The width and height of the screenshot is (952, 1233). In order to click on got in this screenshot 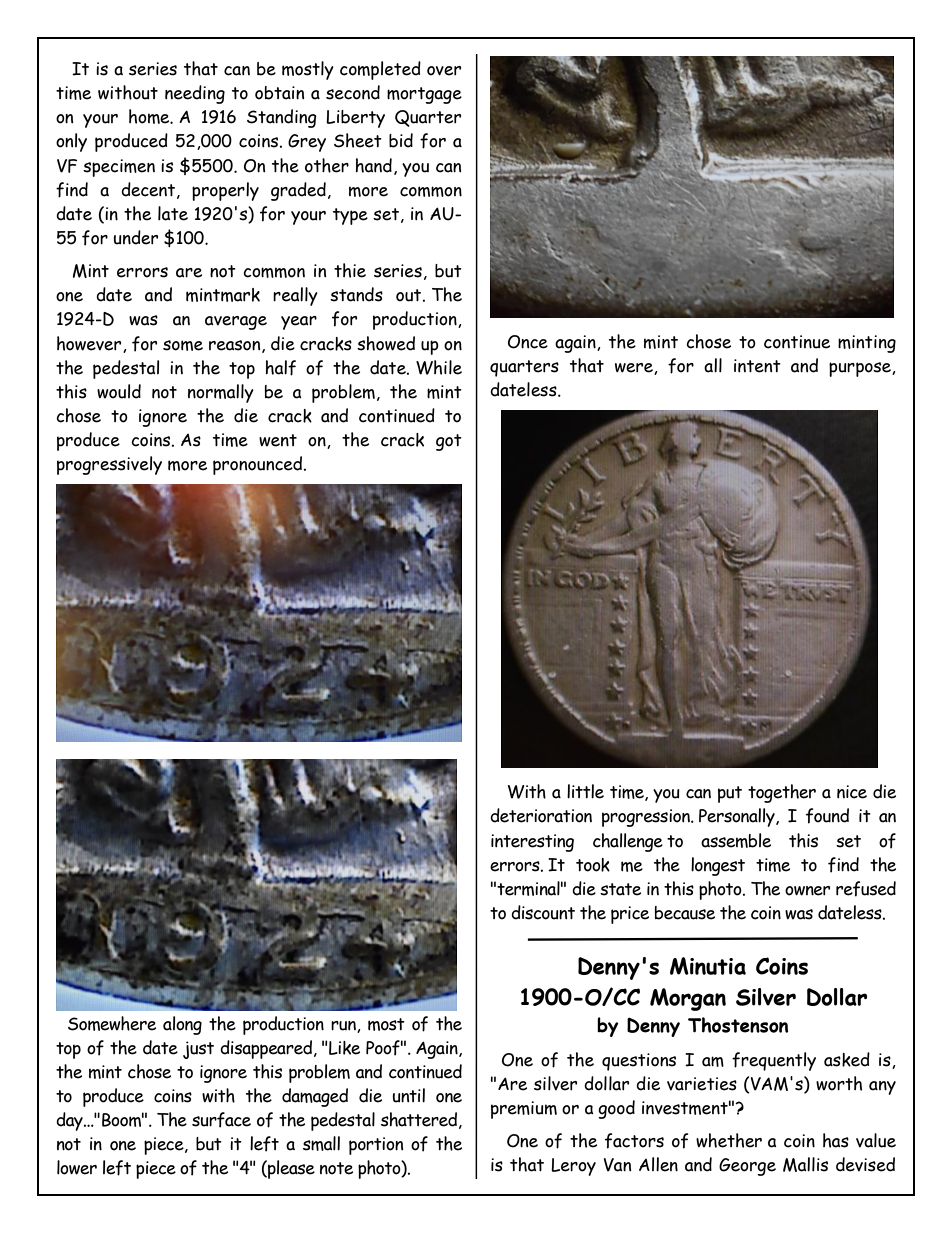, I will do `click(449, 442)`.
